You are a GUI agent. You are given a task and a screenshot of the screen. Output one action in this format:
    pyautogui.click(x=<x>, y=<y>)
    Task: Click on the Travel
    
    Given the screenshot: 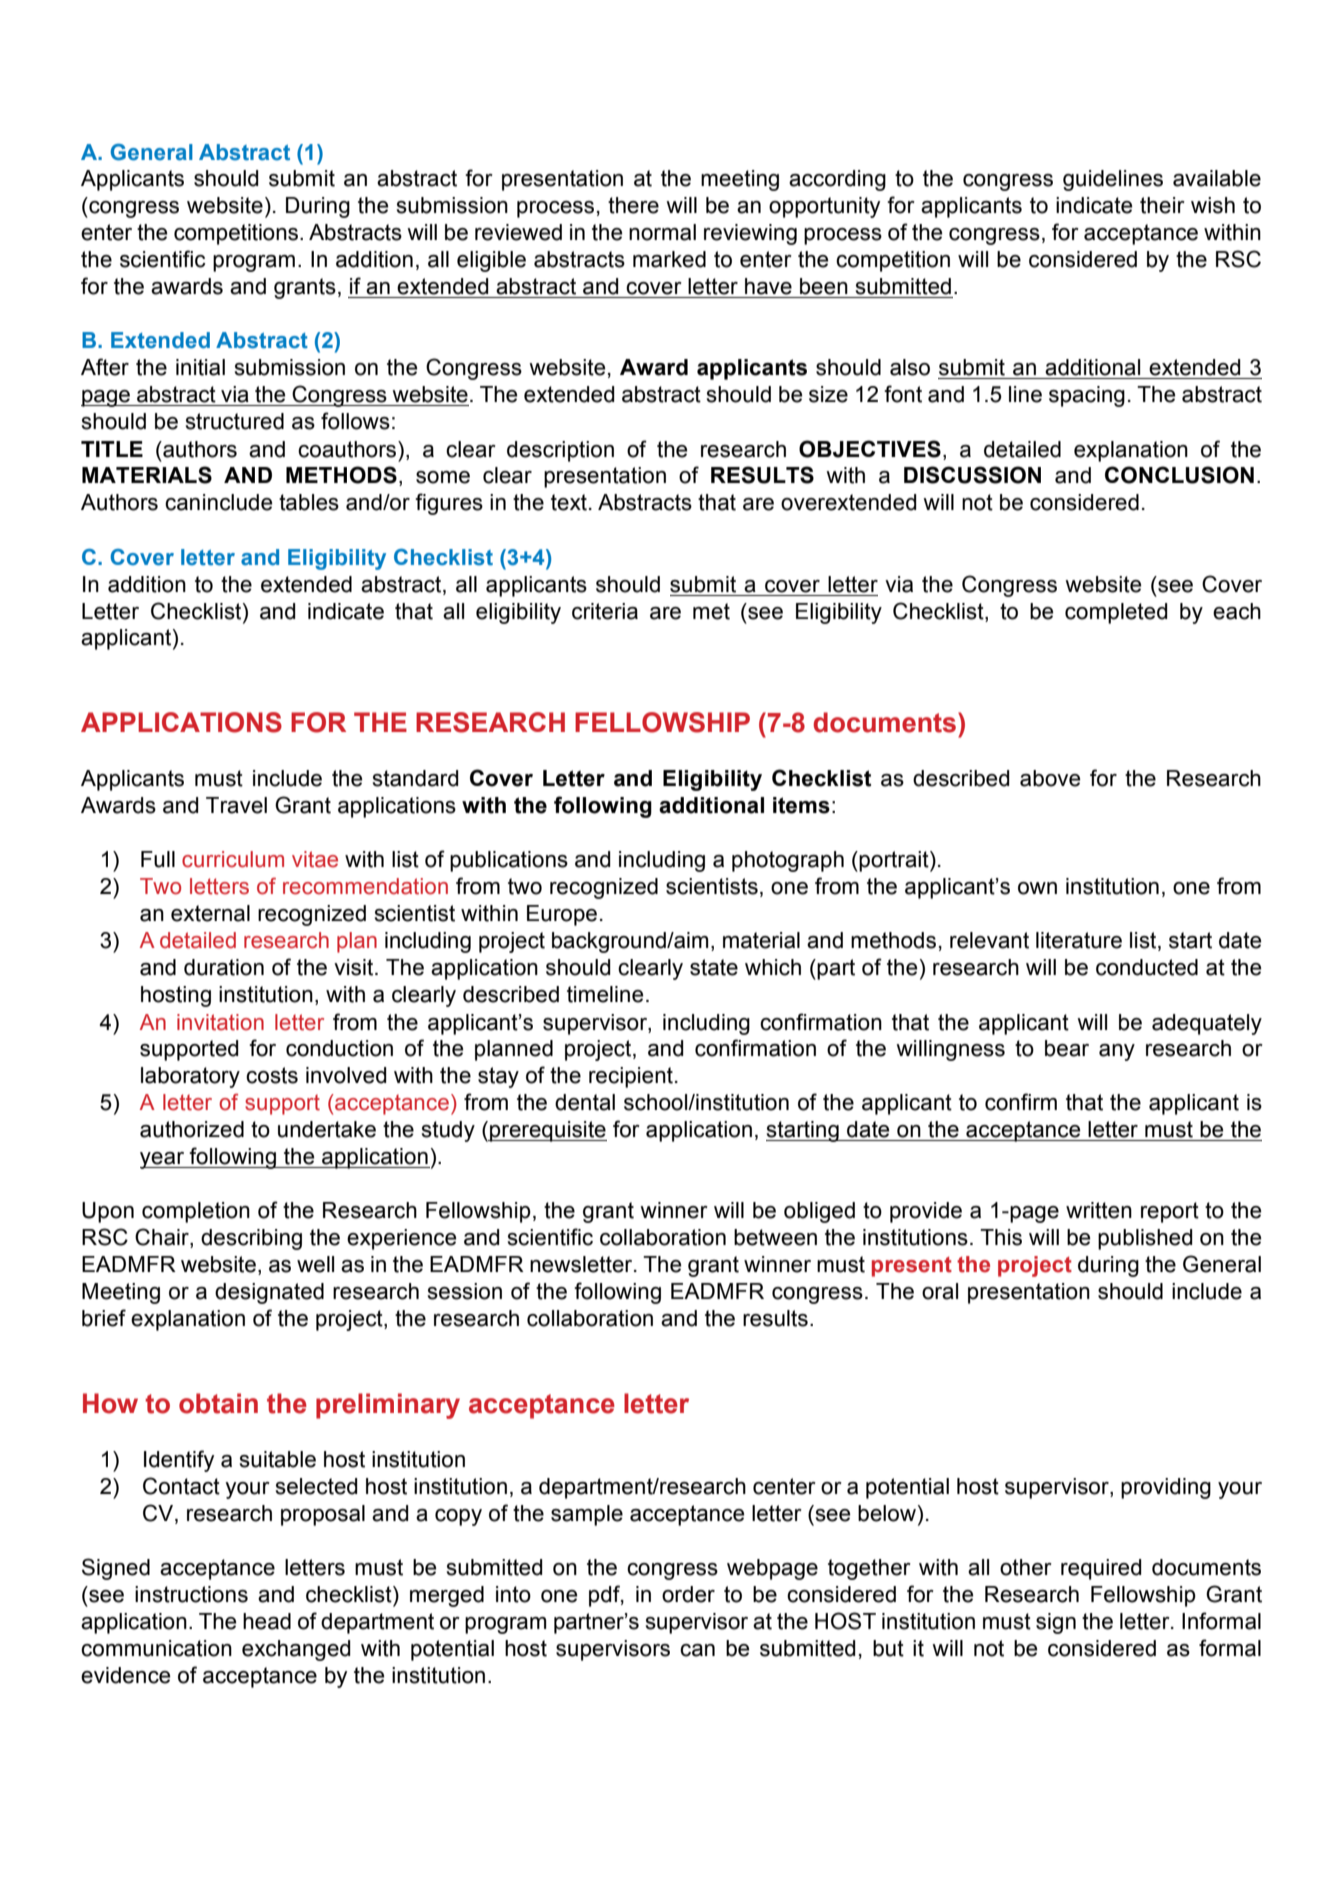 What is the action you would take?
    pyautogui.click(x=236, y=805)
